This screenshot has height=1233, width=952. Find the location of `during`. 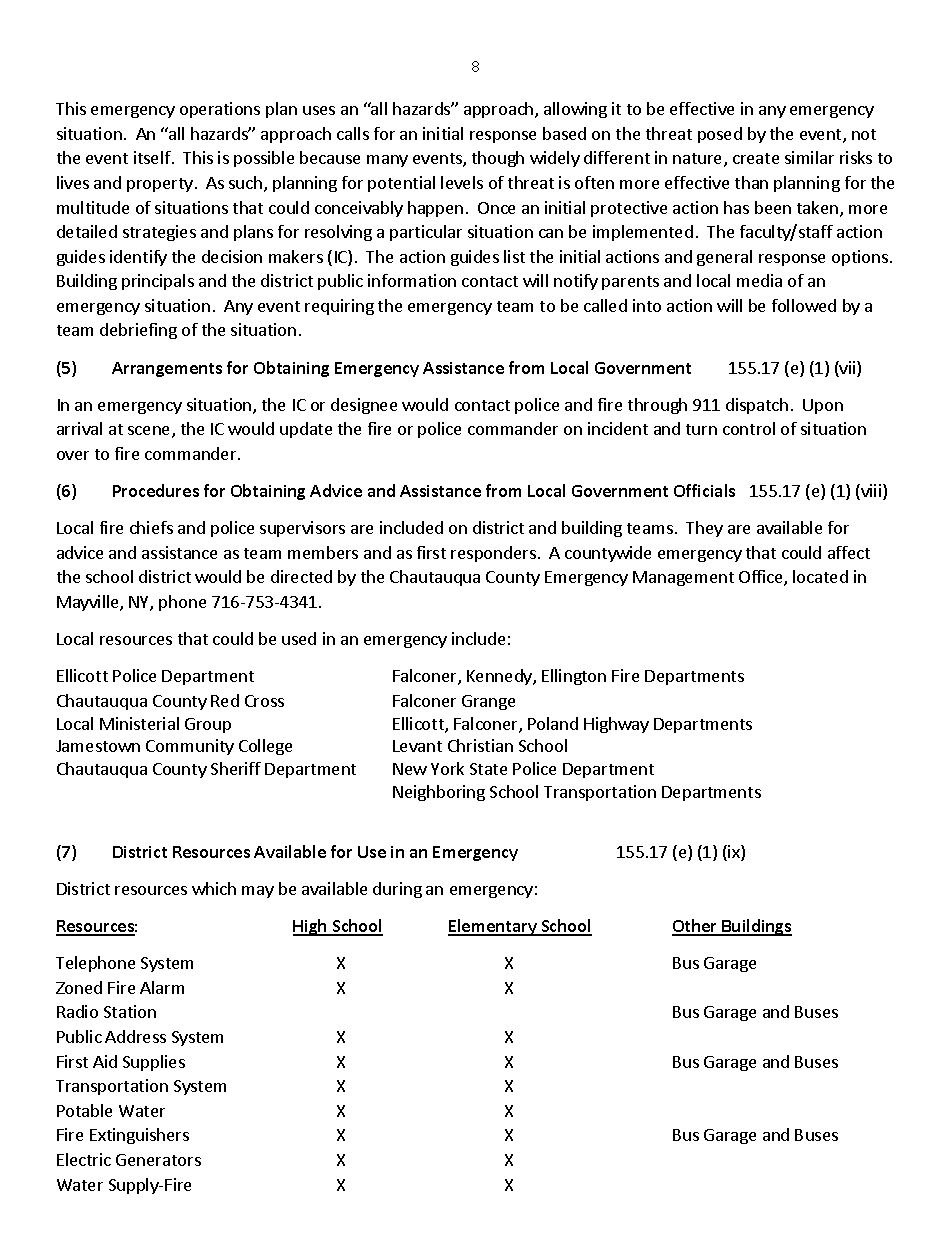

during is located at coordinates (397, 890).
